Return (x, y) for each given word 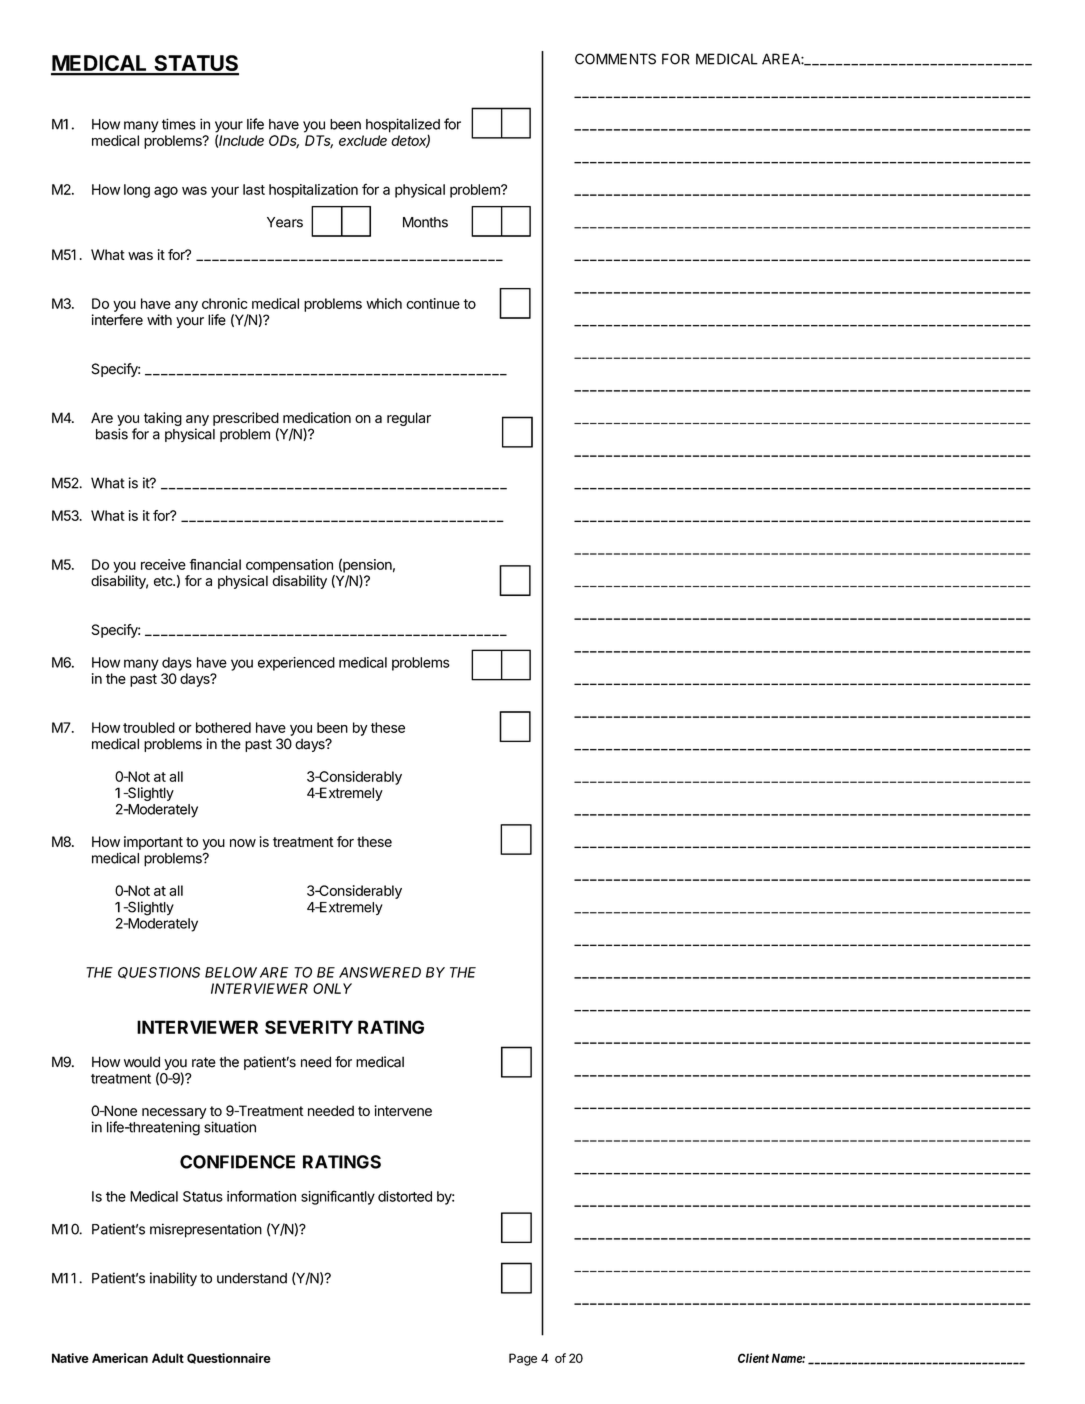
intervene (403, 1110)
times (179, 124)
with (159, 320)
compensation (289, 566)
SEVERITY (309, 1027)
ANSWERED (380, 972)
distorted (405, 1196)
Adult (168, 1358)
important (153, 843)
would (142, 1062)
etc (164, 581)
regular (409, 419)
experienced (296, 664)
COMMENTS (615, 59)
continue (433, 303)
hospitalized (403, 126)
